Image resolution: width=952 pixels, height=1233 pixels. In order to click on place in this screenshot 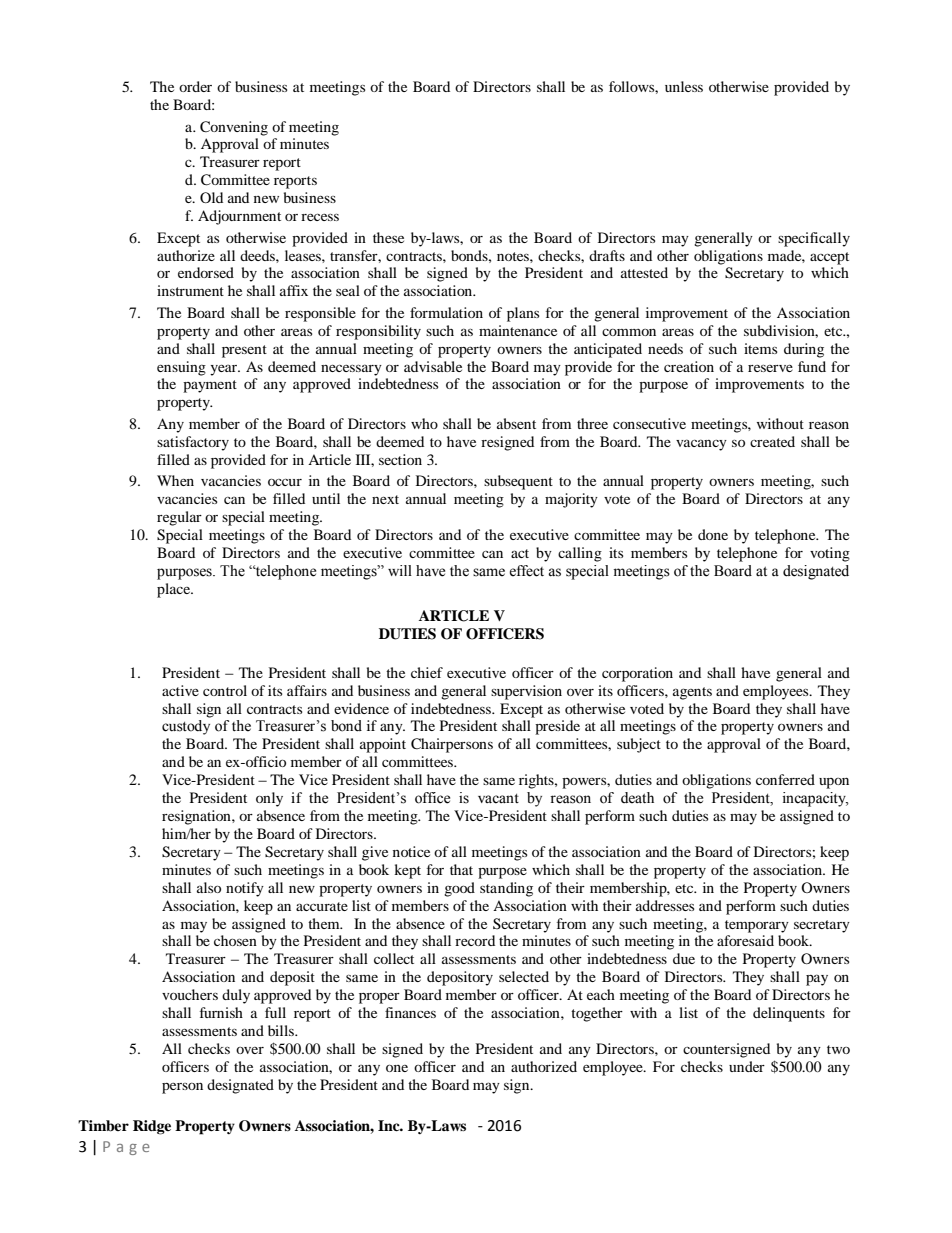, I will do `click(174, 590)`.
